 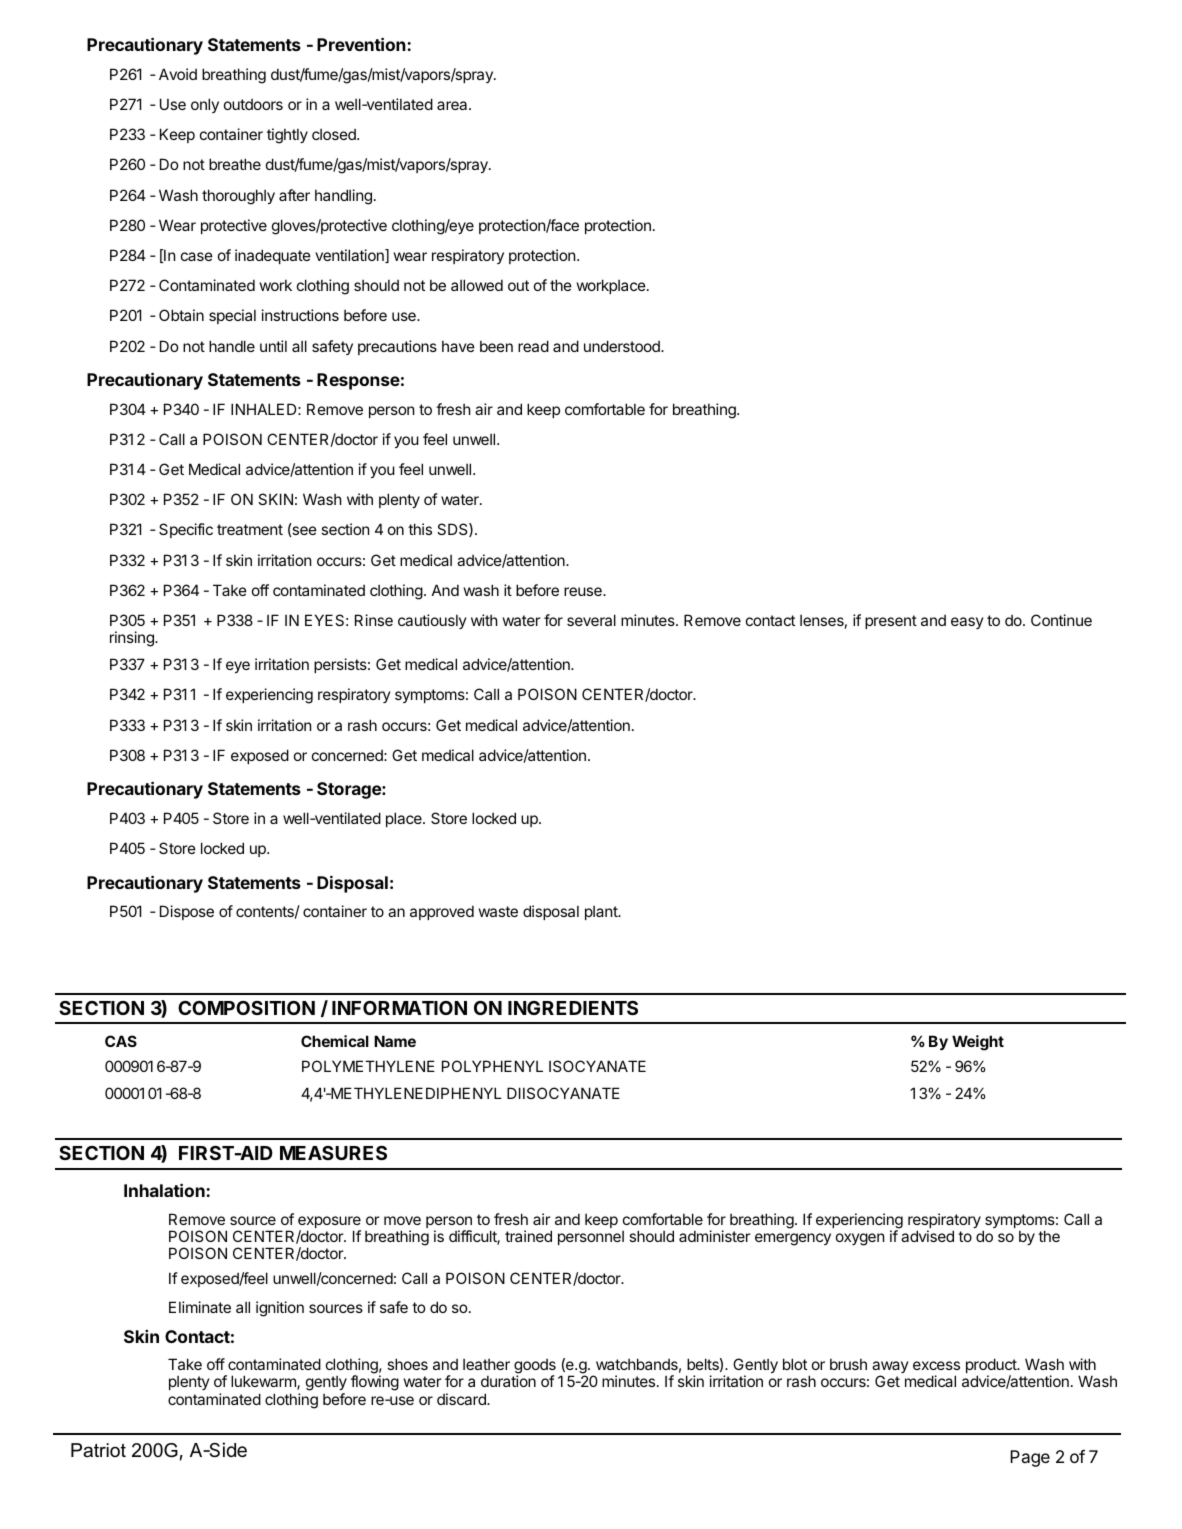 I want to click on easy, so click(x=967, y=623).
